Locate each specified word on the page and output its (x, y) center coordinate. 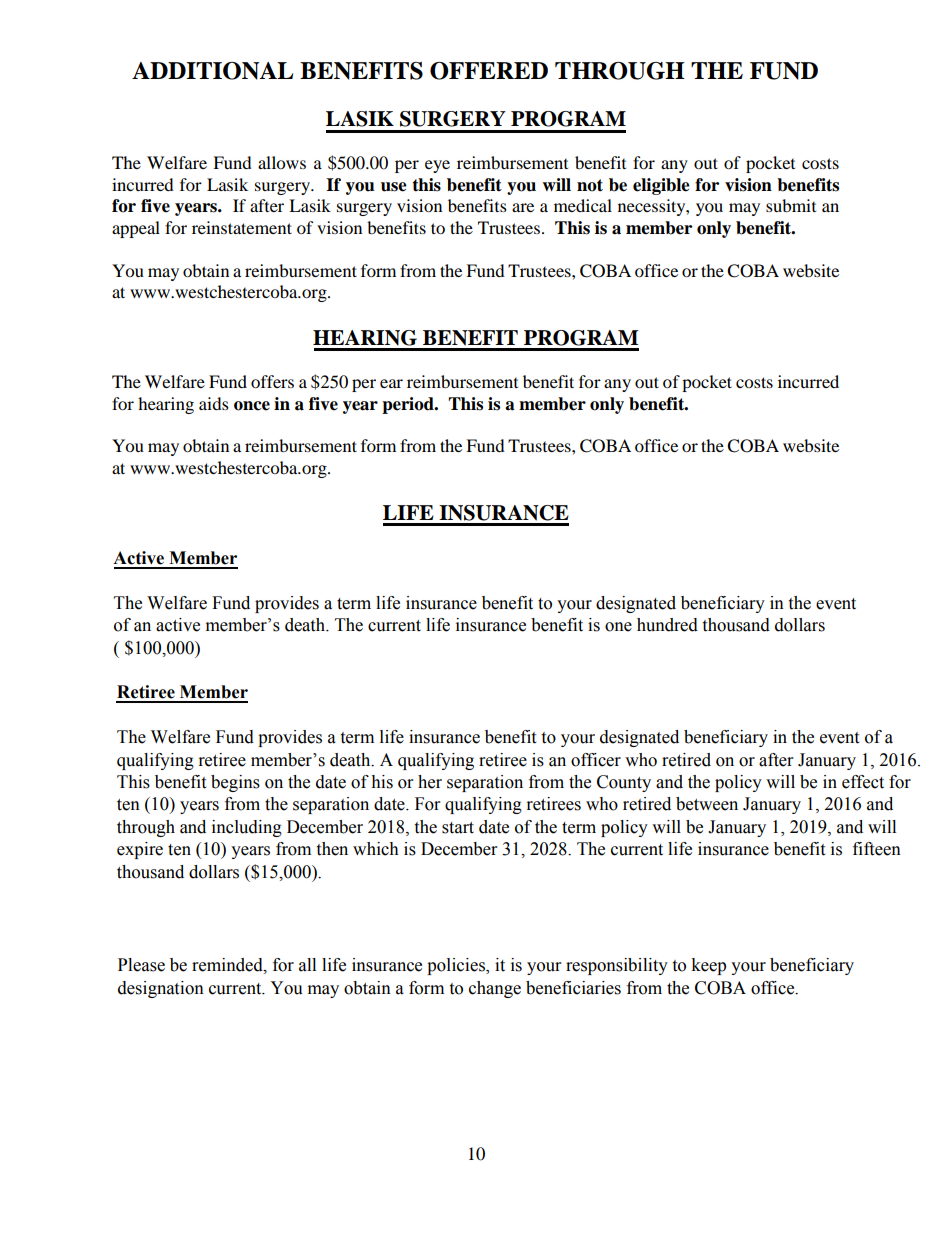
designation (161, 989)
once (252, 406)
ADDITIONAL (212, 71)
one (618, 627)
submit (791, 205)
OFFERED (489, 71)
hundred (667, 625)
